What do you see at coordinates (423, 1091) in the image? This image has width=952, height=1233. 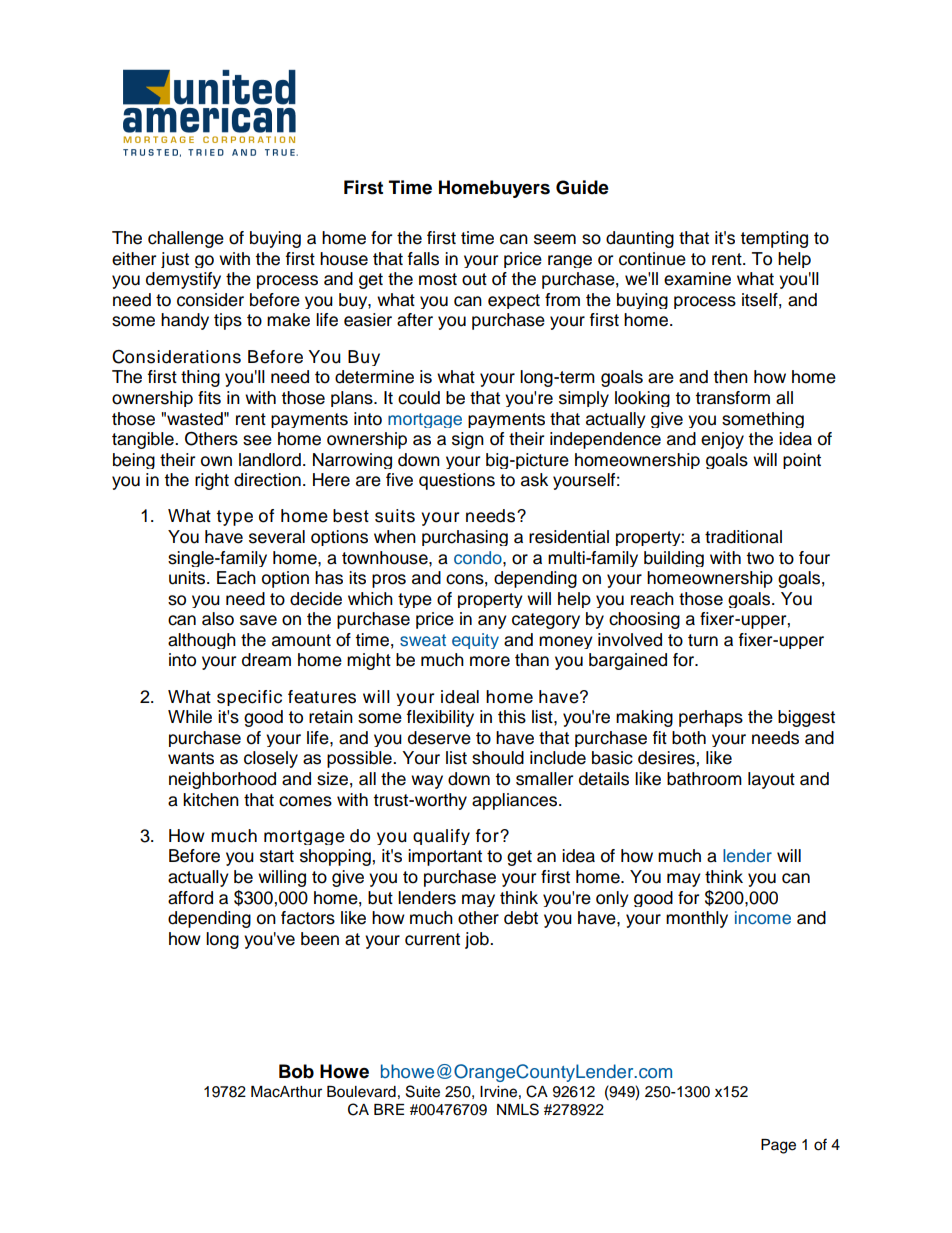 I see `Suite` at bounding box center [423, 1091].
